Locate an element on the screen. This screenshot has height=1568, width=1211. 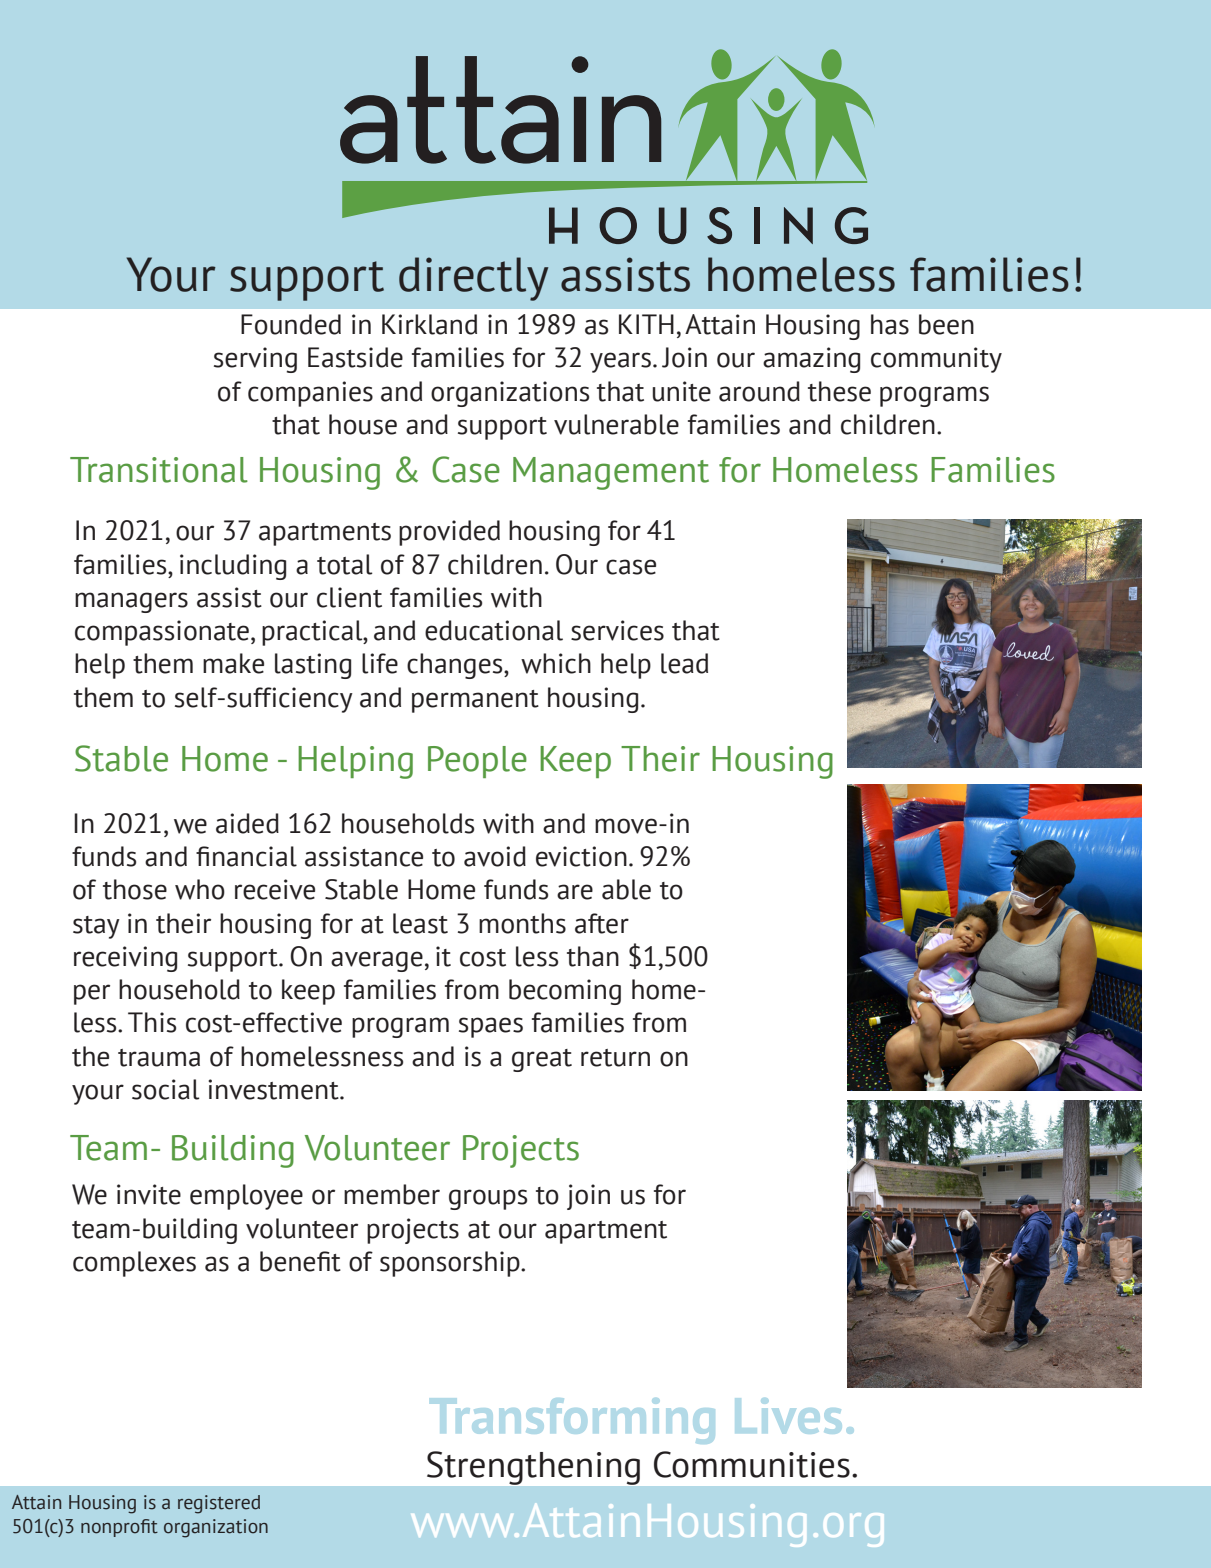
has is located at coordinates (890, 324).
